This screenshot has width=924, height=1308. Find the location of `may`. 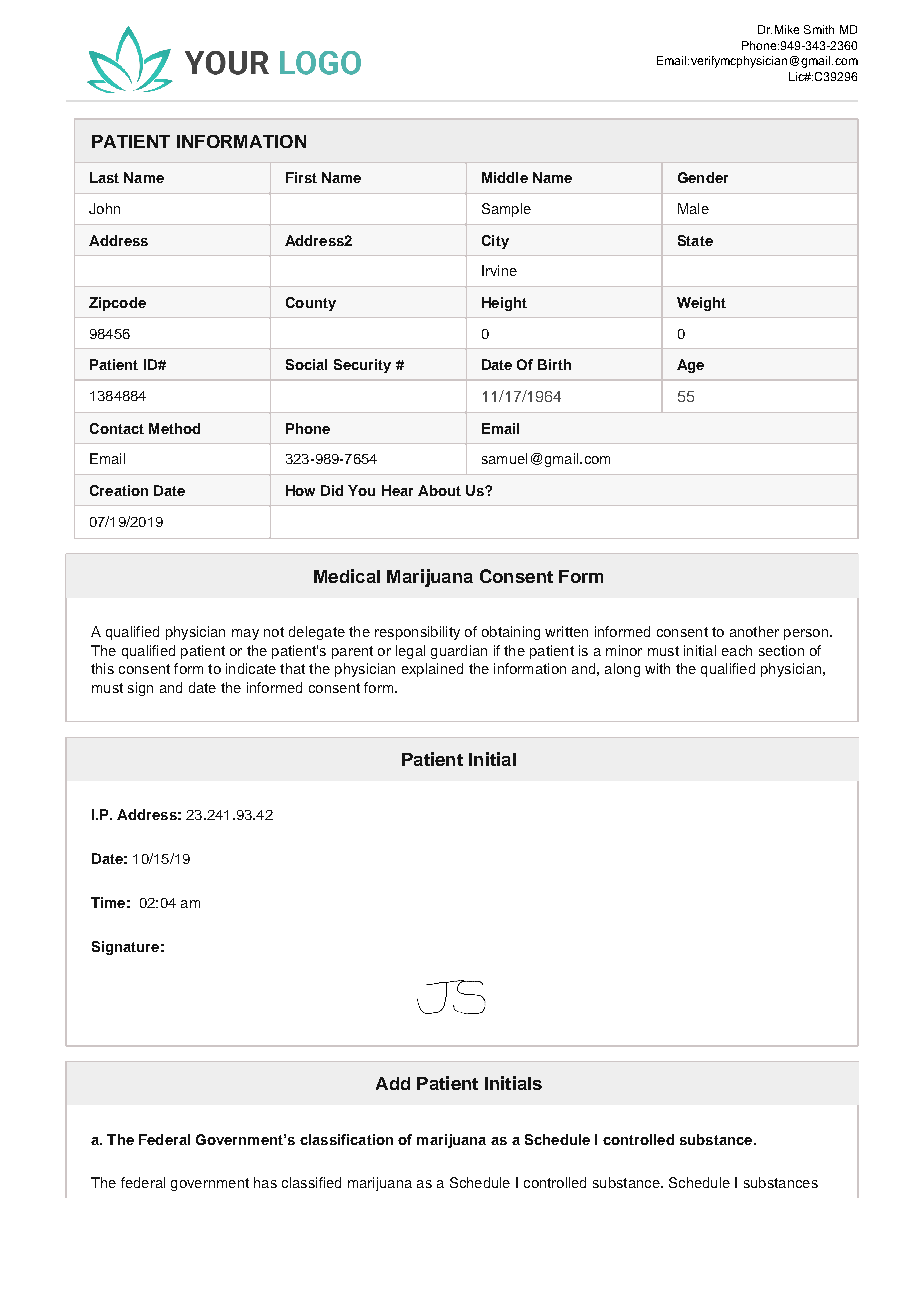

may is located at coordinates (245, 634).
